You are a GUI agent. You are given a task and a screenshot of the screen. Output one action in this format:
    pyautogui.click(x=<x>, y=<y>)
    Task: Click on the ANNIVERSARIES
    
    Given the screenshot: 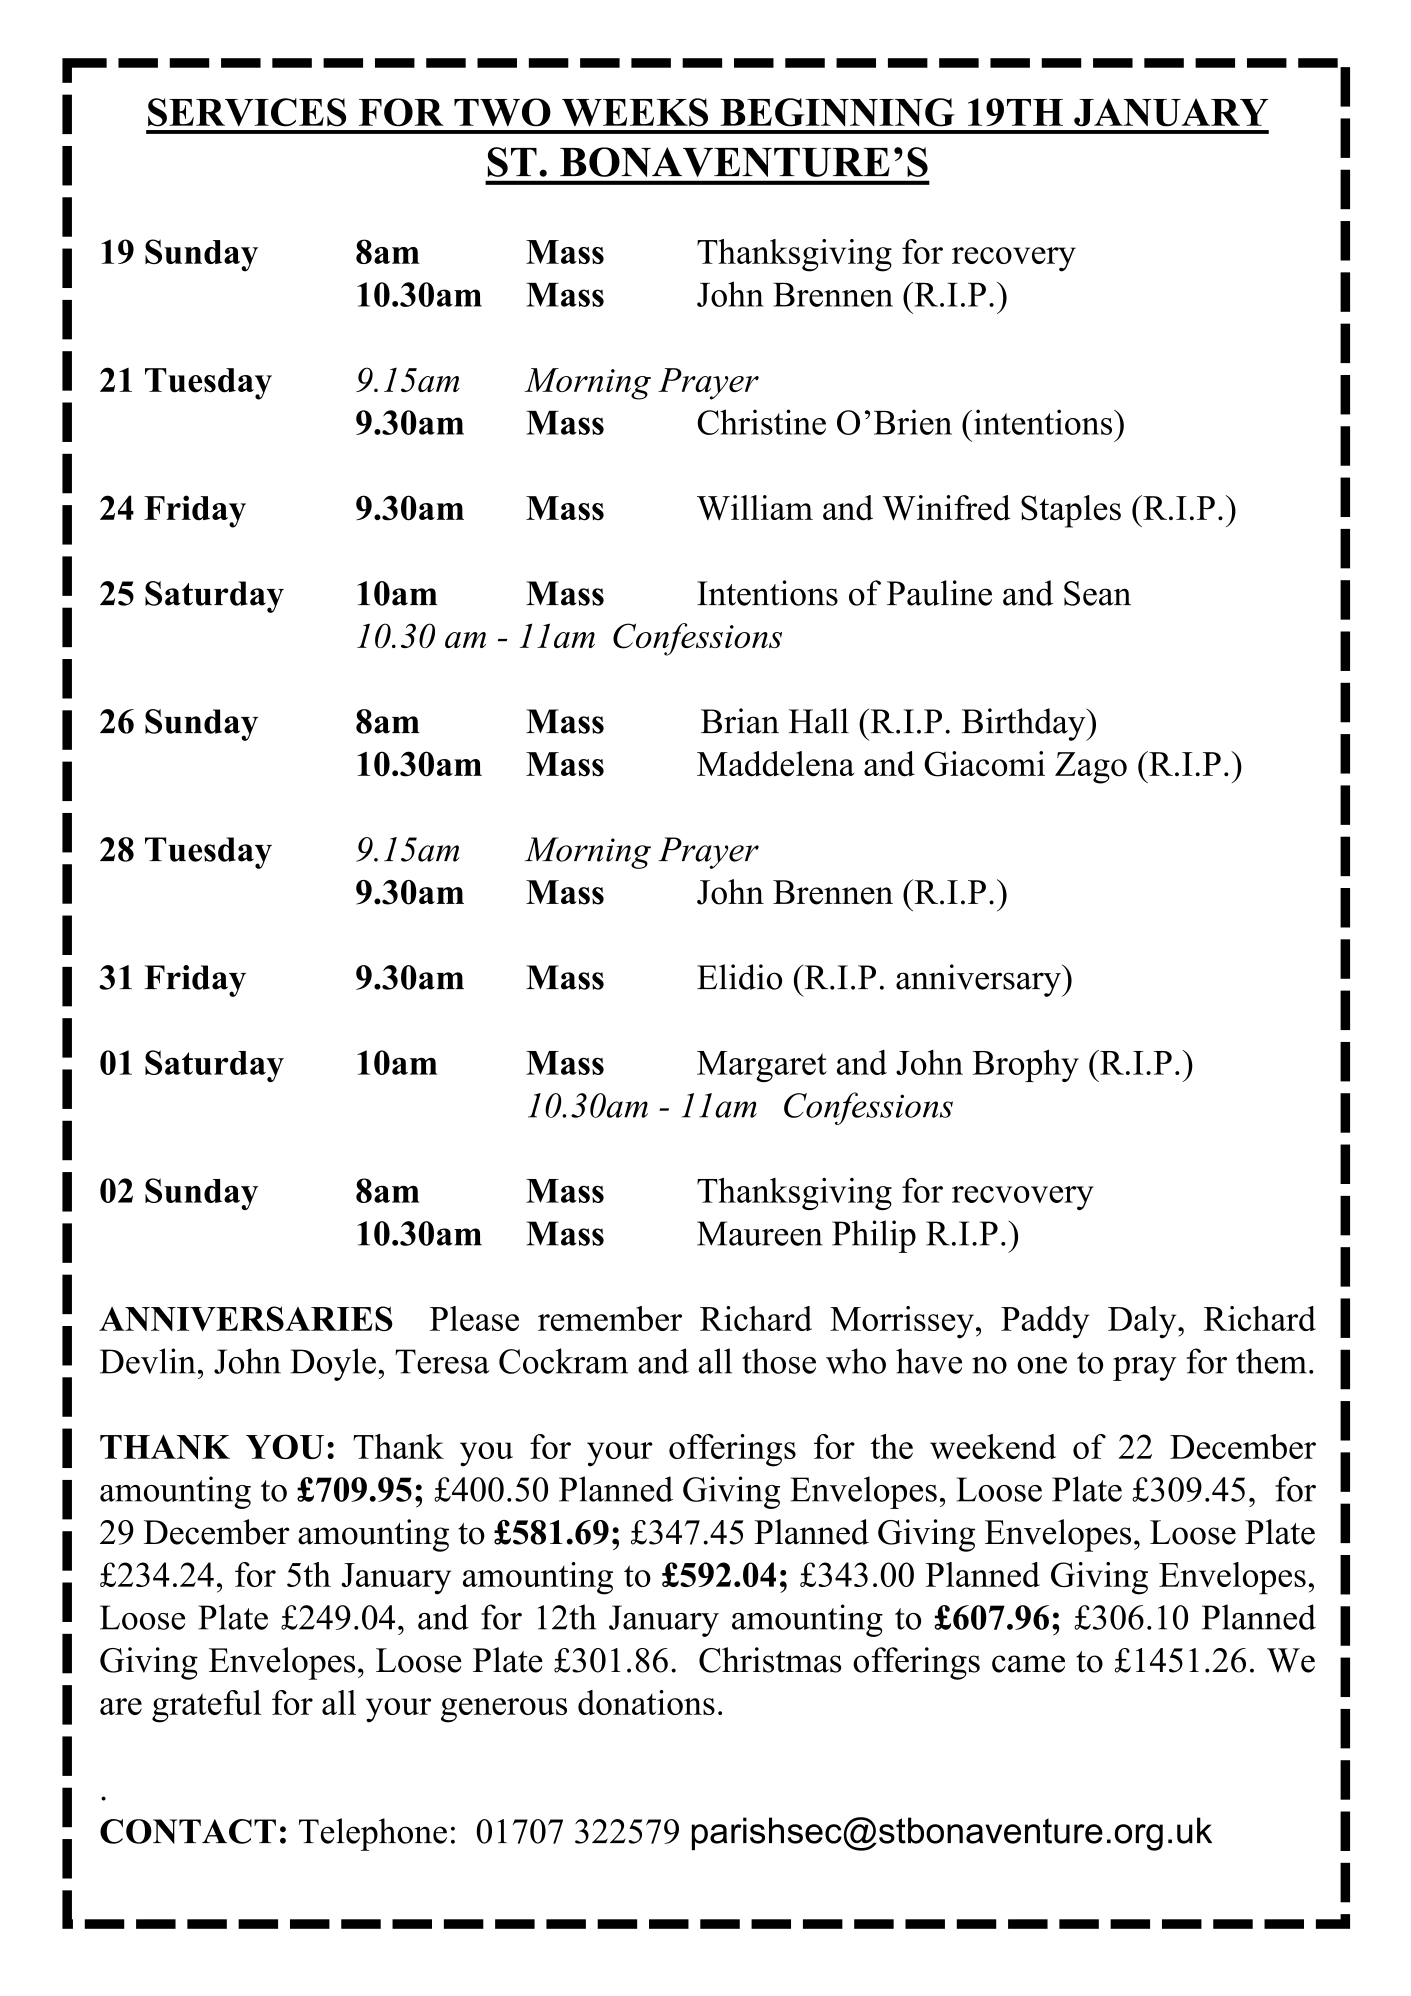 What is the action you would take?
    pyautogui.click(x=246, y=1318)
